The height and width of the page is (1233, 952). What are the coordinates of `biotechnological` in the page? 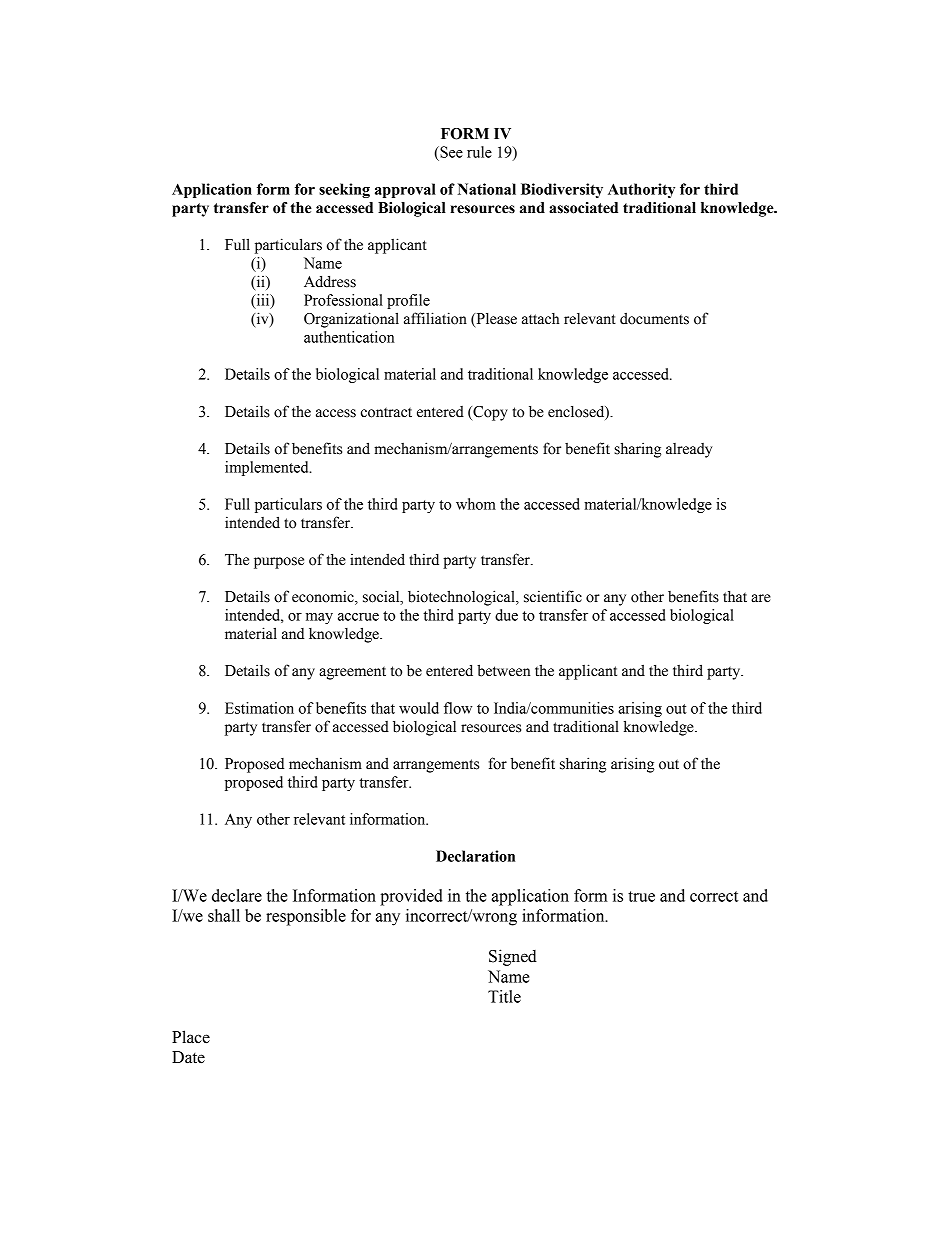 It's located at (462, 598).
